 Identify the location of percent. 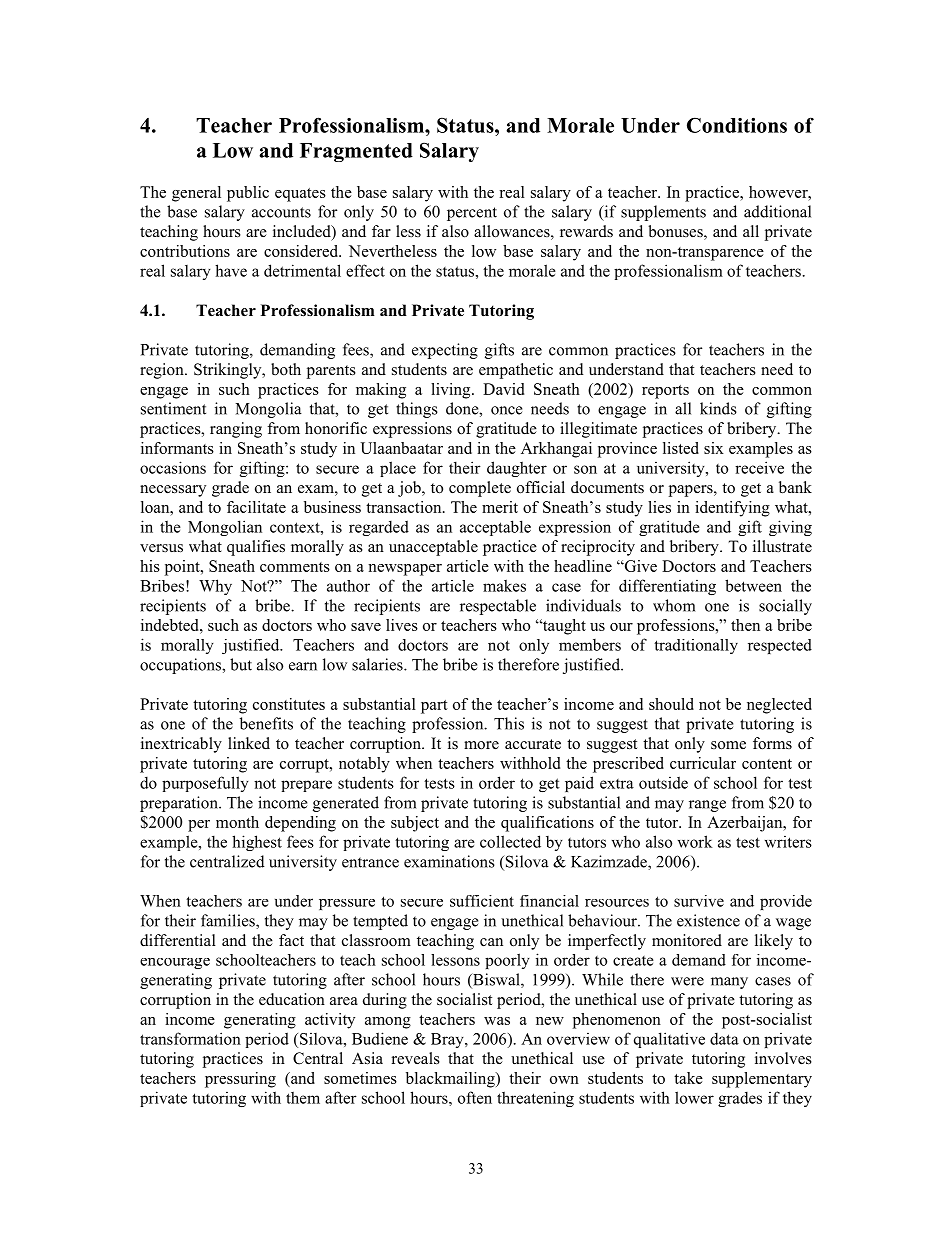
(472, 214).
